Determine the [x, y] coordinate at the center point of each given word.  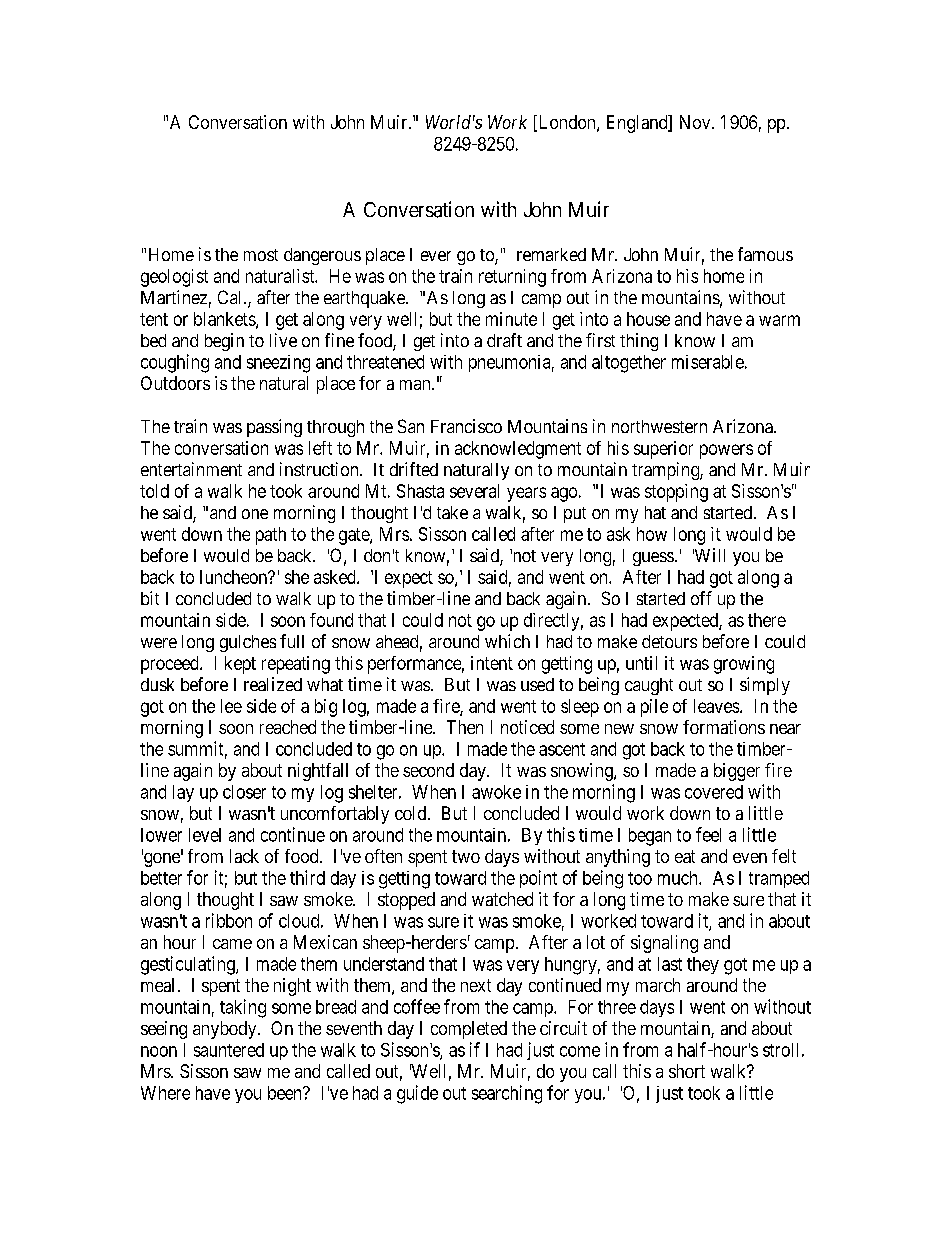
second [428, 770]
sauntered [229, 1050]
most [261, 255]
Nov [696, 122]
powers [726, 451]
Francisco [466, 426]
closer [244, 792]
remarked [551, 254]
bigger [737, 772]
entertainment [191, 469]
